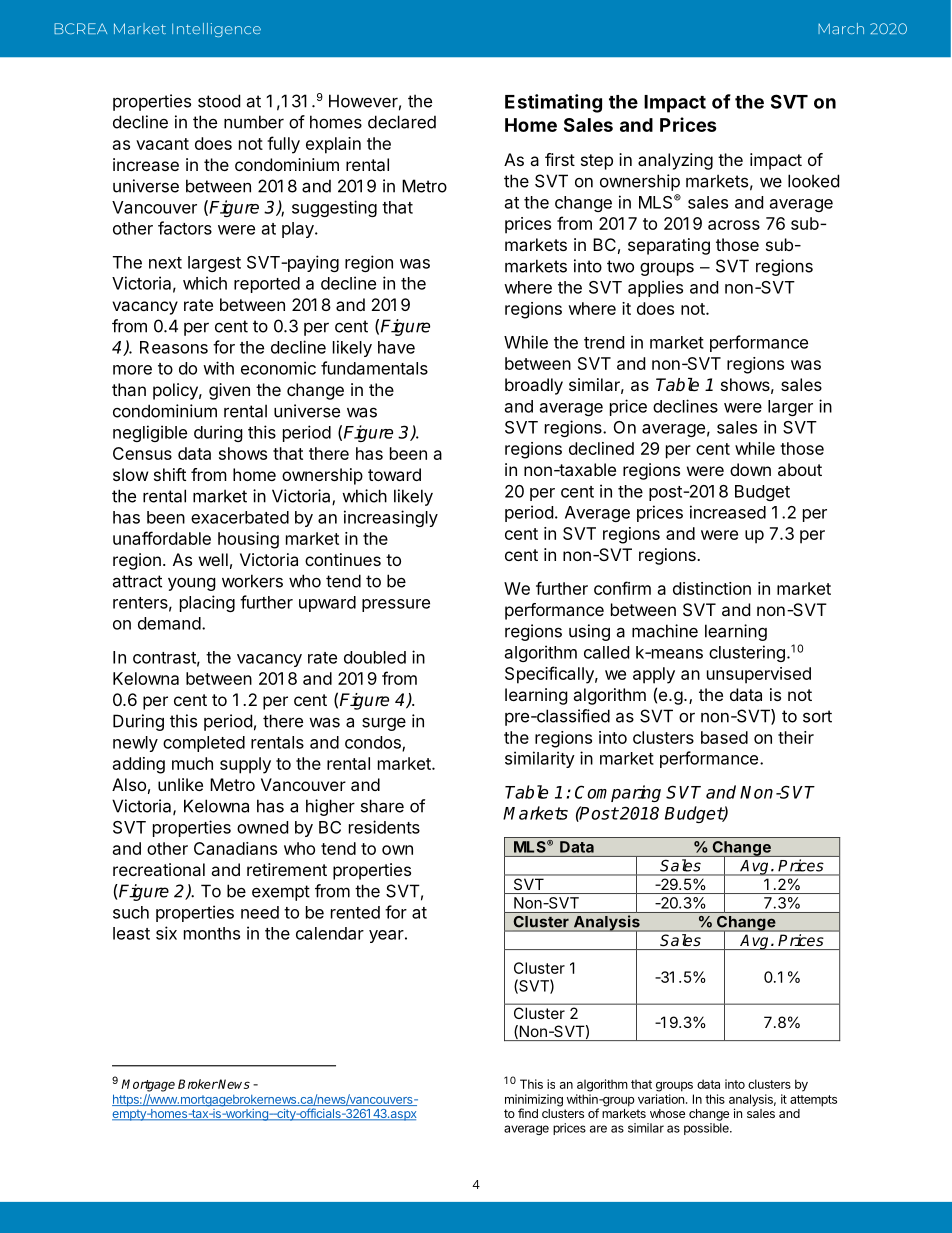 This page has height=1233, width=952. What do you see at coordinates (216, 30) in the page?
I see `Intelligence` at bounding box center [216, 30].
